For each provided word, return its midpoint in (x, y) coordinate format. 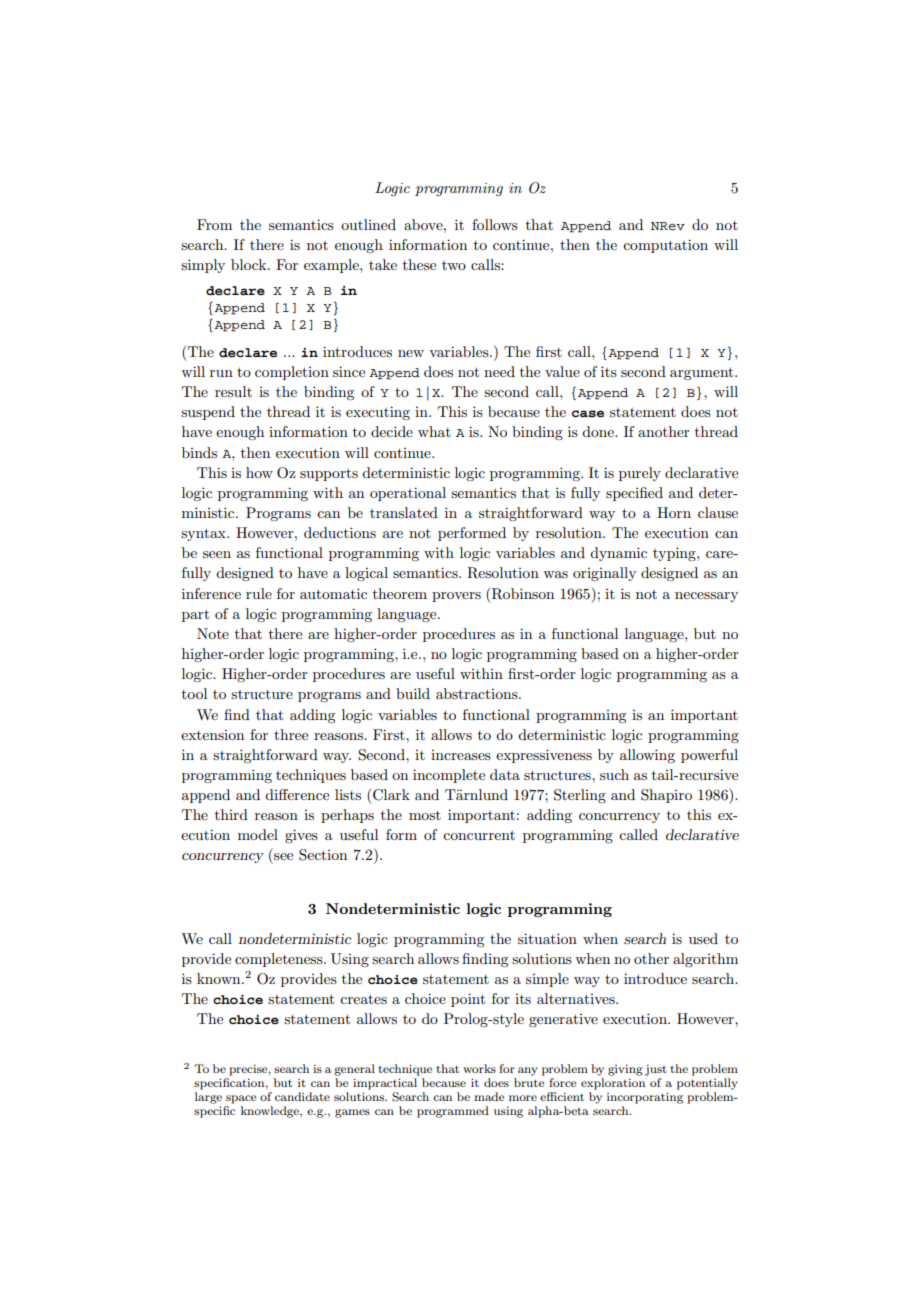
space (241, 1099)
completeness (280, 960)
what (434, 431)
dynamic (618, 554)
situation (547, 938)
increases (461, 755)
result (233, 391)
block (250, 264)
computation (665, 246)
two (454, 265)
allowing (647, 756)
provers (456, 597)
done (599, 431)
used (703, 938)
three (291, 734)
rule (259, 593)
